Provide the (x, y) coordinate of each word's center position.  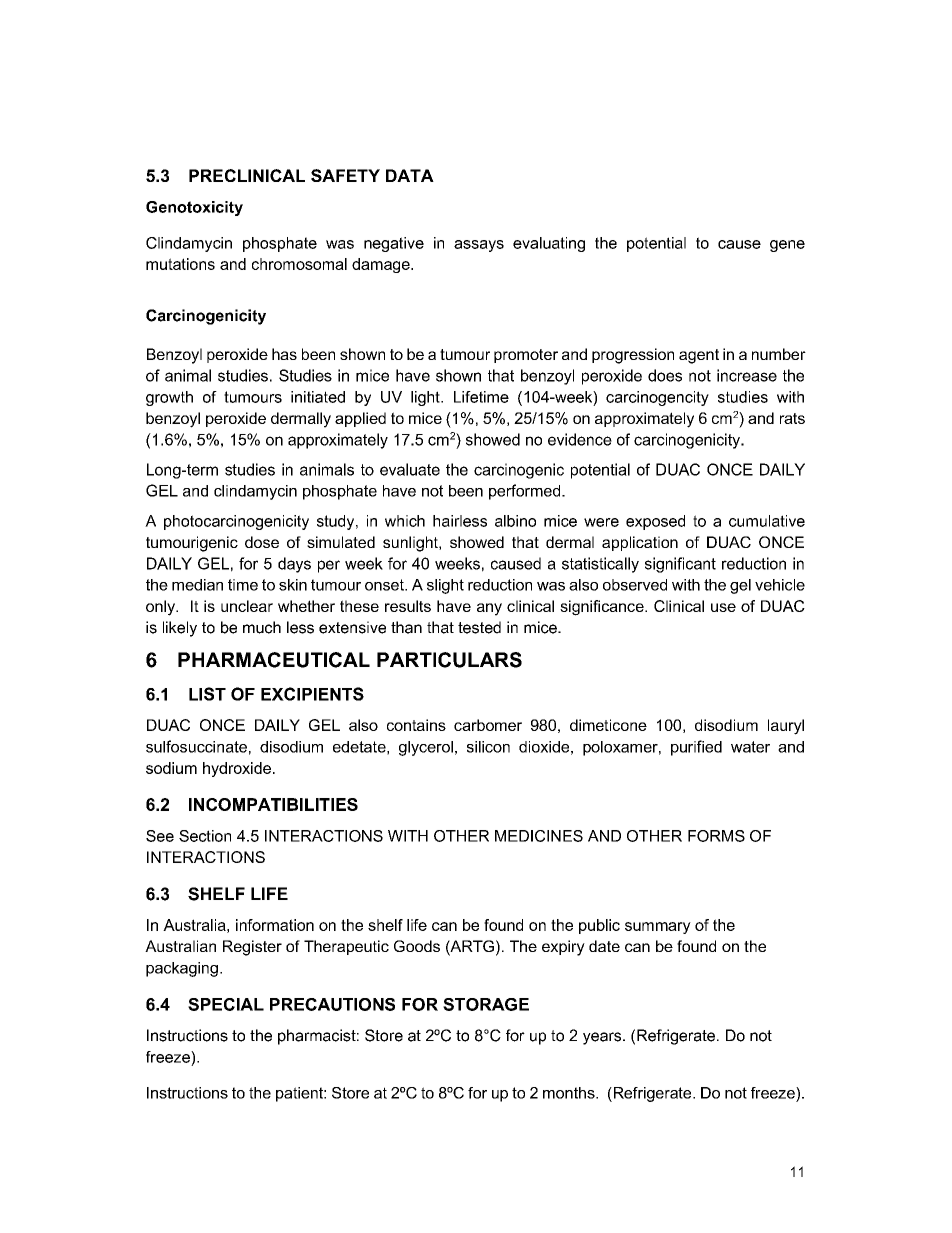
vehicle (780, 585)
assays (479, 246)
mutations (180, 264)
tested (479, 627)
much (262, 627)
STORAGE (486, 1004)
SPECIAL (226, 1004)
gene (787, 246)
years (603, 1038)
